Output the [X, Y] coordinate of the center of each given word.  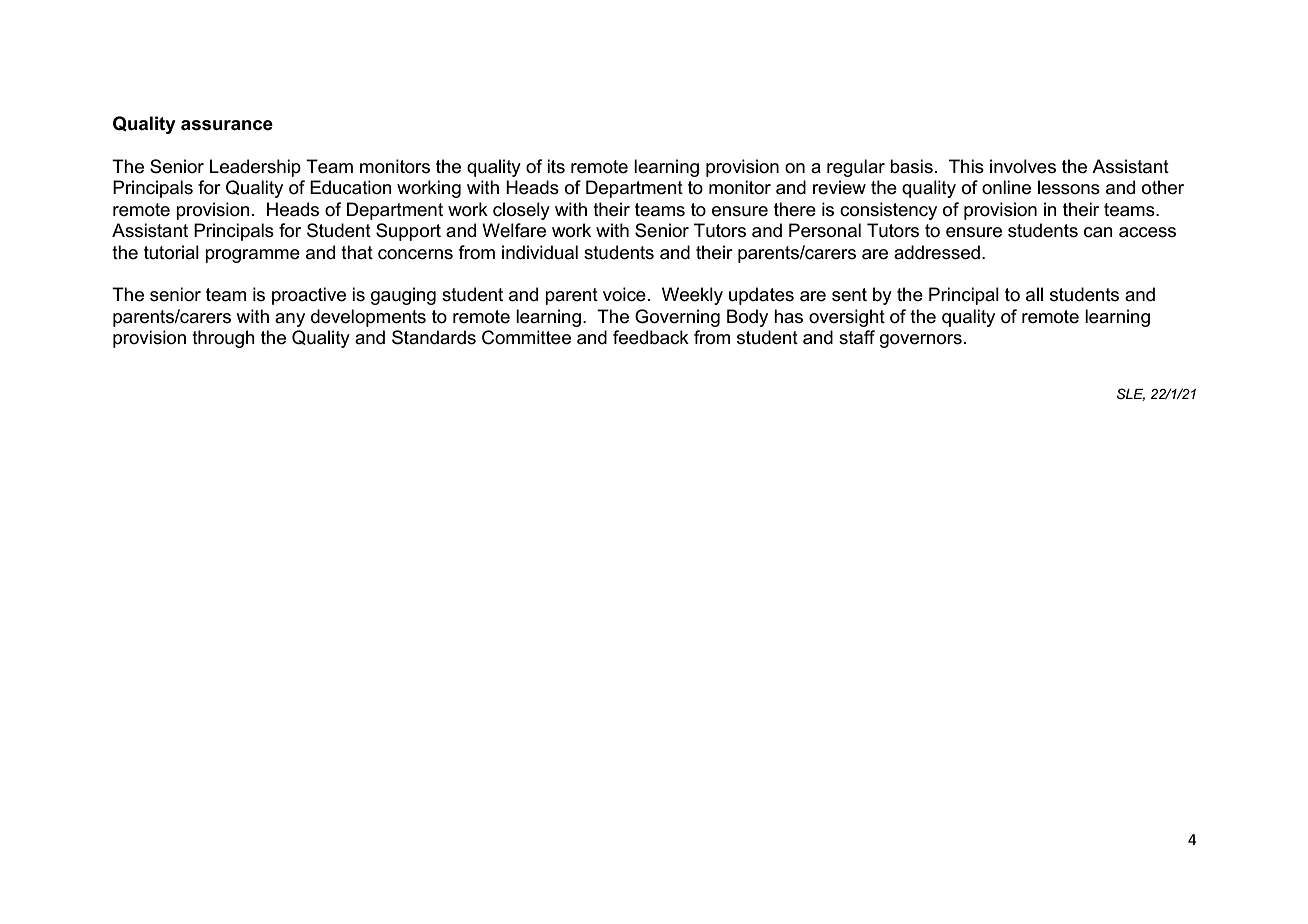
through [223, 339]
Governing [677, 318]
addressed [937, 252]
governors [921, 341]
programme [252, 256]
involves [1023, 166]
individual [540, 252]
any [290, 320]
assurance [227, 125]
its [556, 166]
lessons [1069, 187]
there [795, 209]
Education [351, 187]
